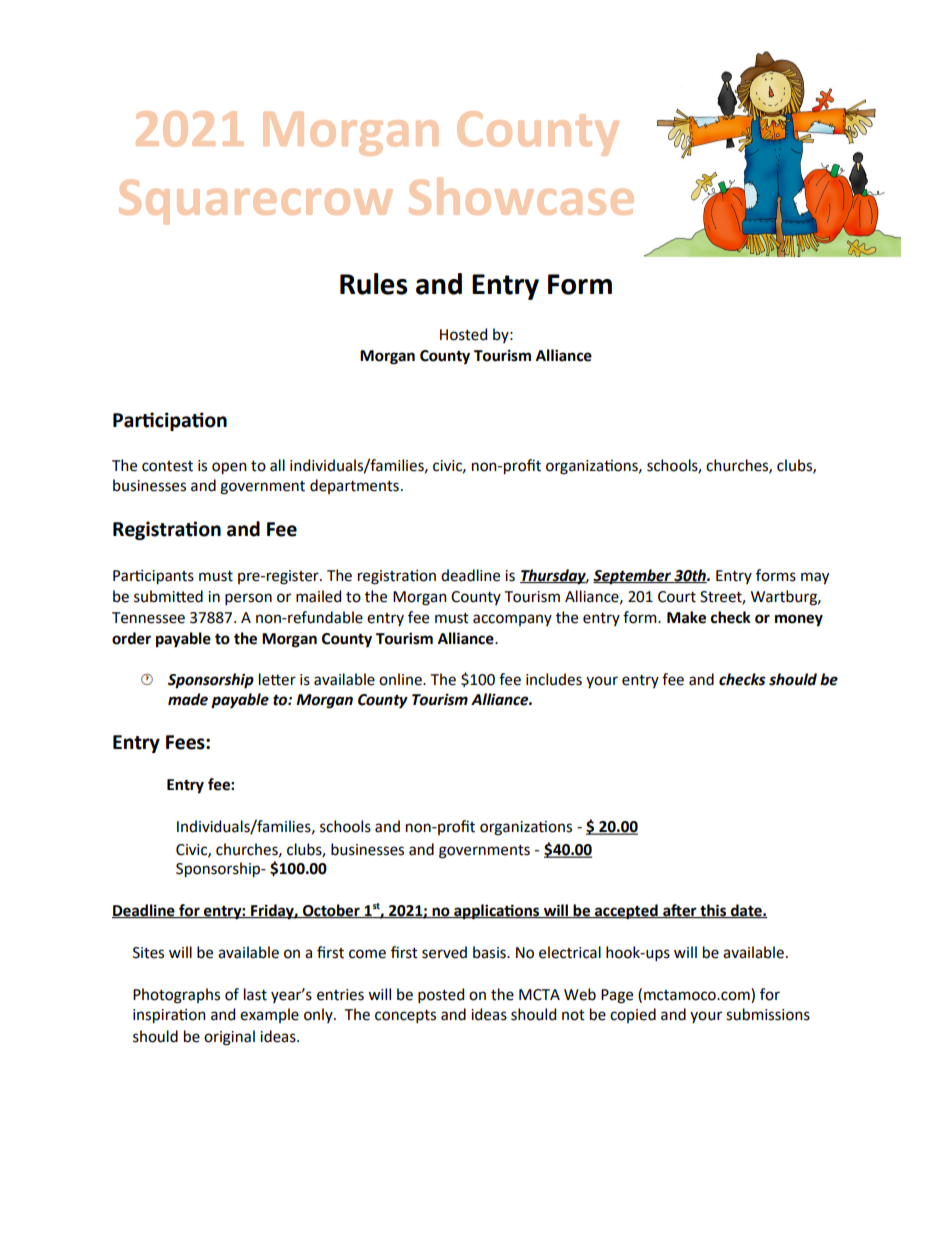  Describe the element at coordinates (354, 486) in the screenshot. I see `departments` at that location.
